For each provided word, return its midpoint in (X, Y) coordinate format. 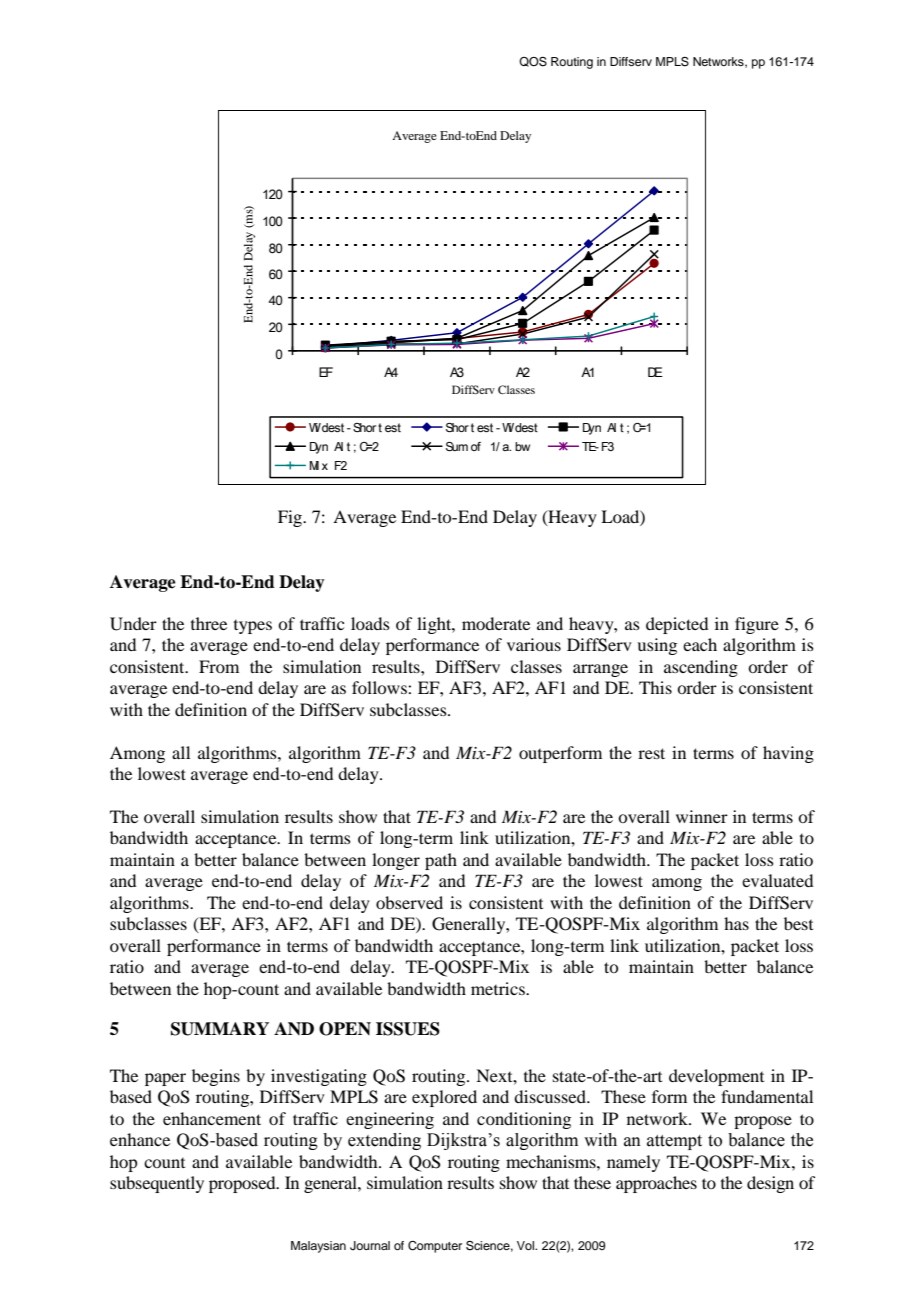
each (700, 644)
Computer (435, 1247)
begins (216, 1077)
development (716, 1077)
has (736, 923)
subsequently (157, 1184)
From (219, 666)
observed (409, 902)
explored (444, 1098)
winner (702, 816)
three (209, 623)
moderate (496, 623)
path (441, 861)
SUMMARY (220, 1029)
